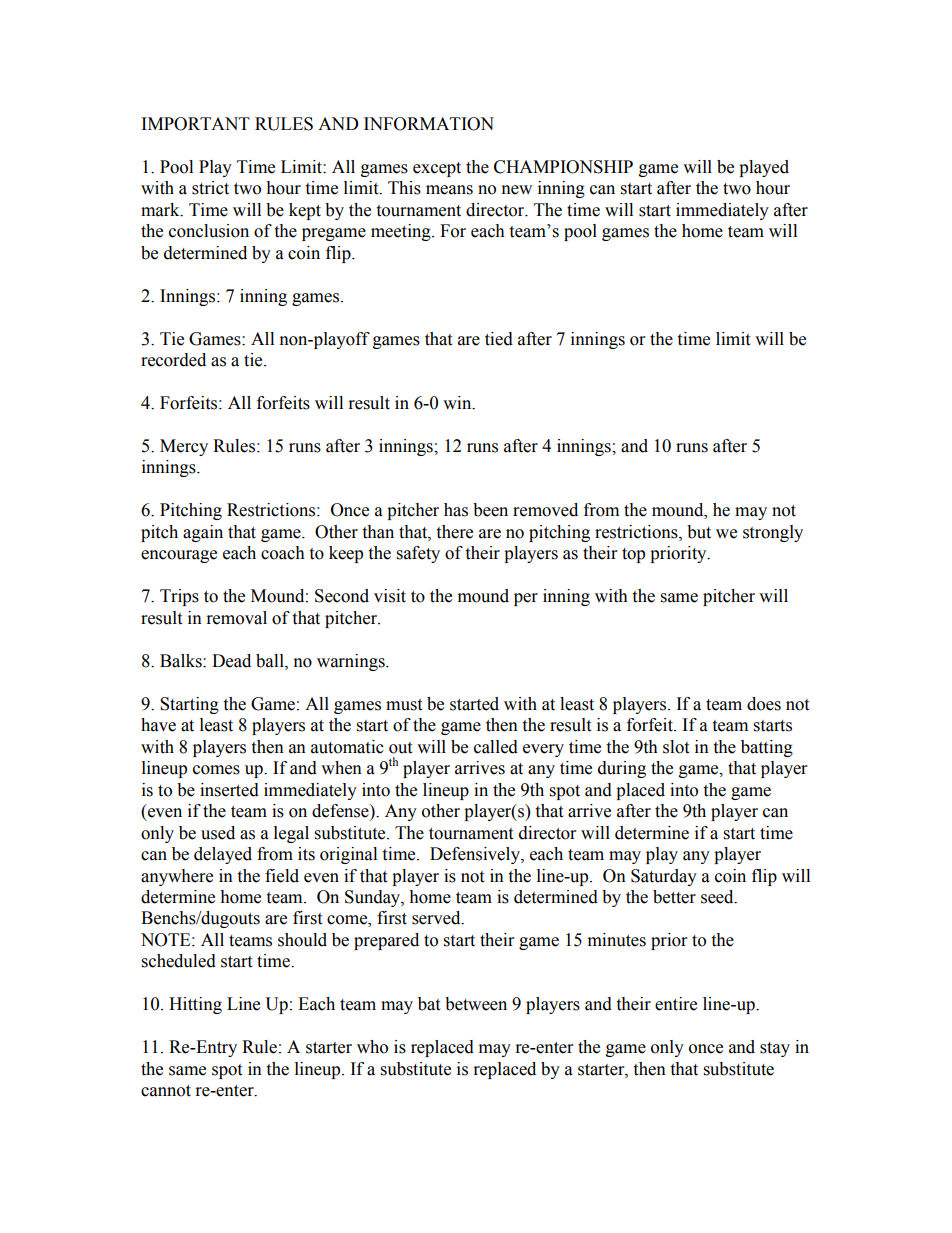 Image resolution: width=952 pixels, height=1233 pixels. What do you see at coordinates (633, 555) in the image?
I see `top` at bounding box center [633, 555].
